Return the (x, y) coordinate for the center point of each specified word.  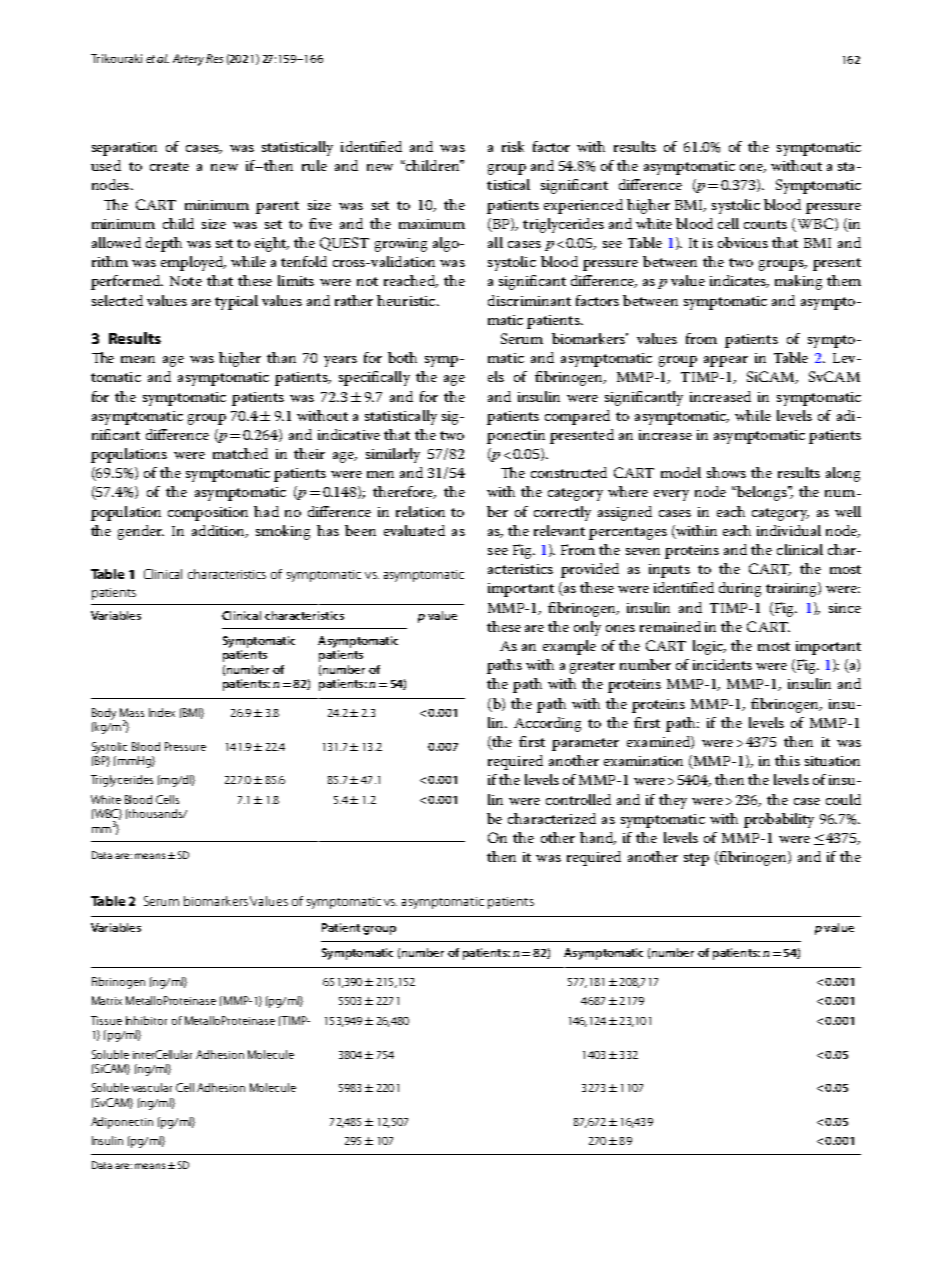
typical (236, 302)
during (740, 589)
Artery (188, 60)
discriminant (529, 300)
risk (513, 146)
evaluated (414, 530)
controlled (578, 799)
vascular (152, 1087)
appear (726, 361)
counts (765, 224)
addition (220, 531)
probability (779, 820)
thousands (155, 813)
